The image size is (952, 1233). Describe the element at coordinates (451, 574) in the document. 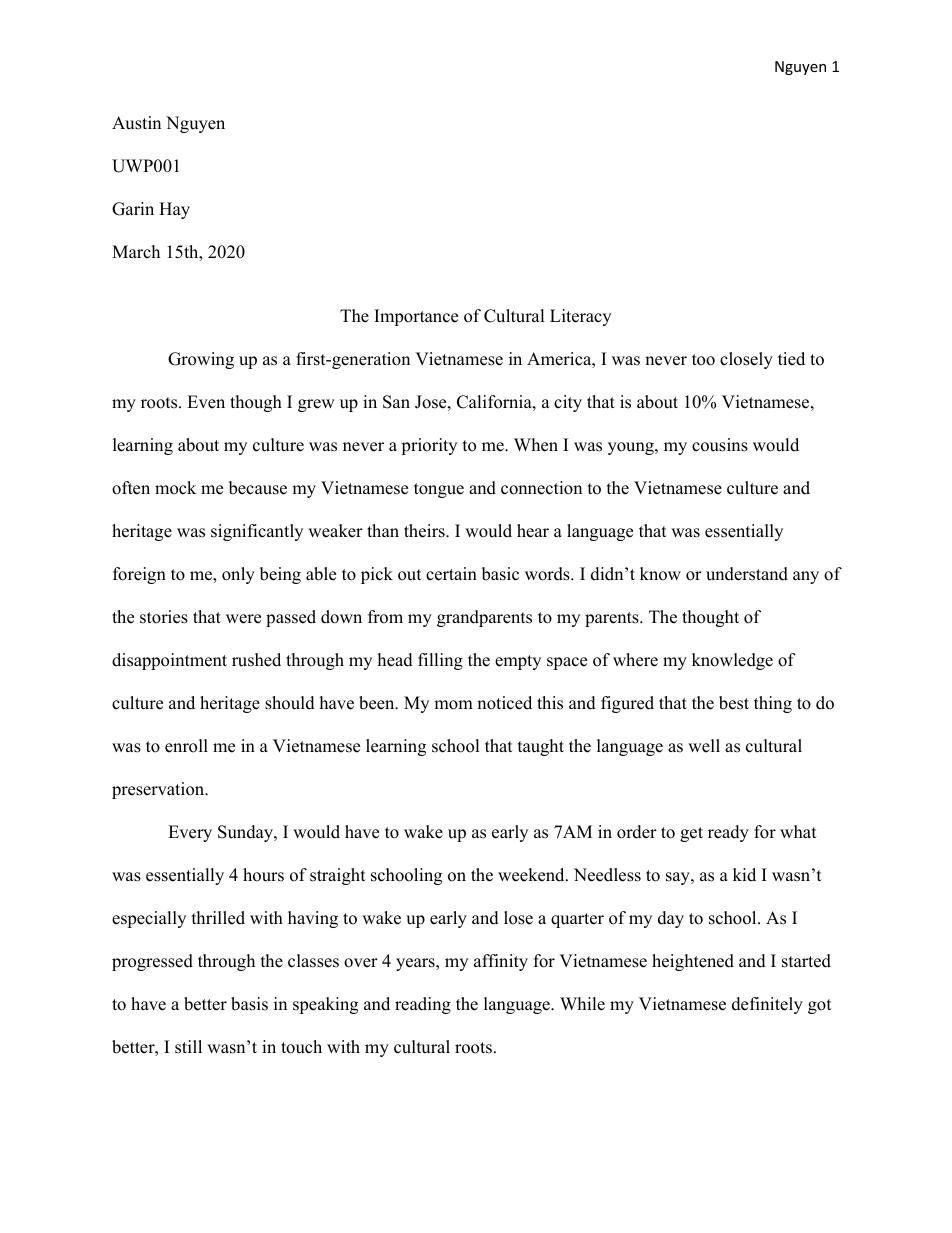

I see `certain` at that location.
